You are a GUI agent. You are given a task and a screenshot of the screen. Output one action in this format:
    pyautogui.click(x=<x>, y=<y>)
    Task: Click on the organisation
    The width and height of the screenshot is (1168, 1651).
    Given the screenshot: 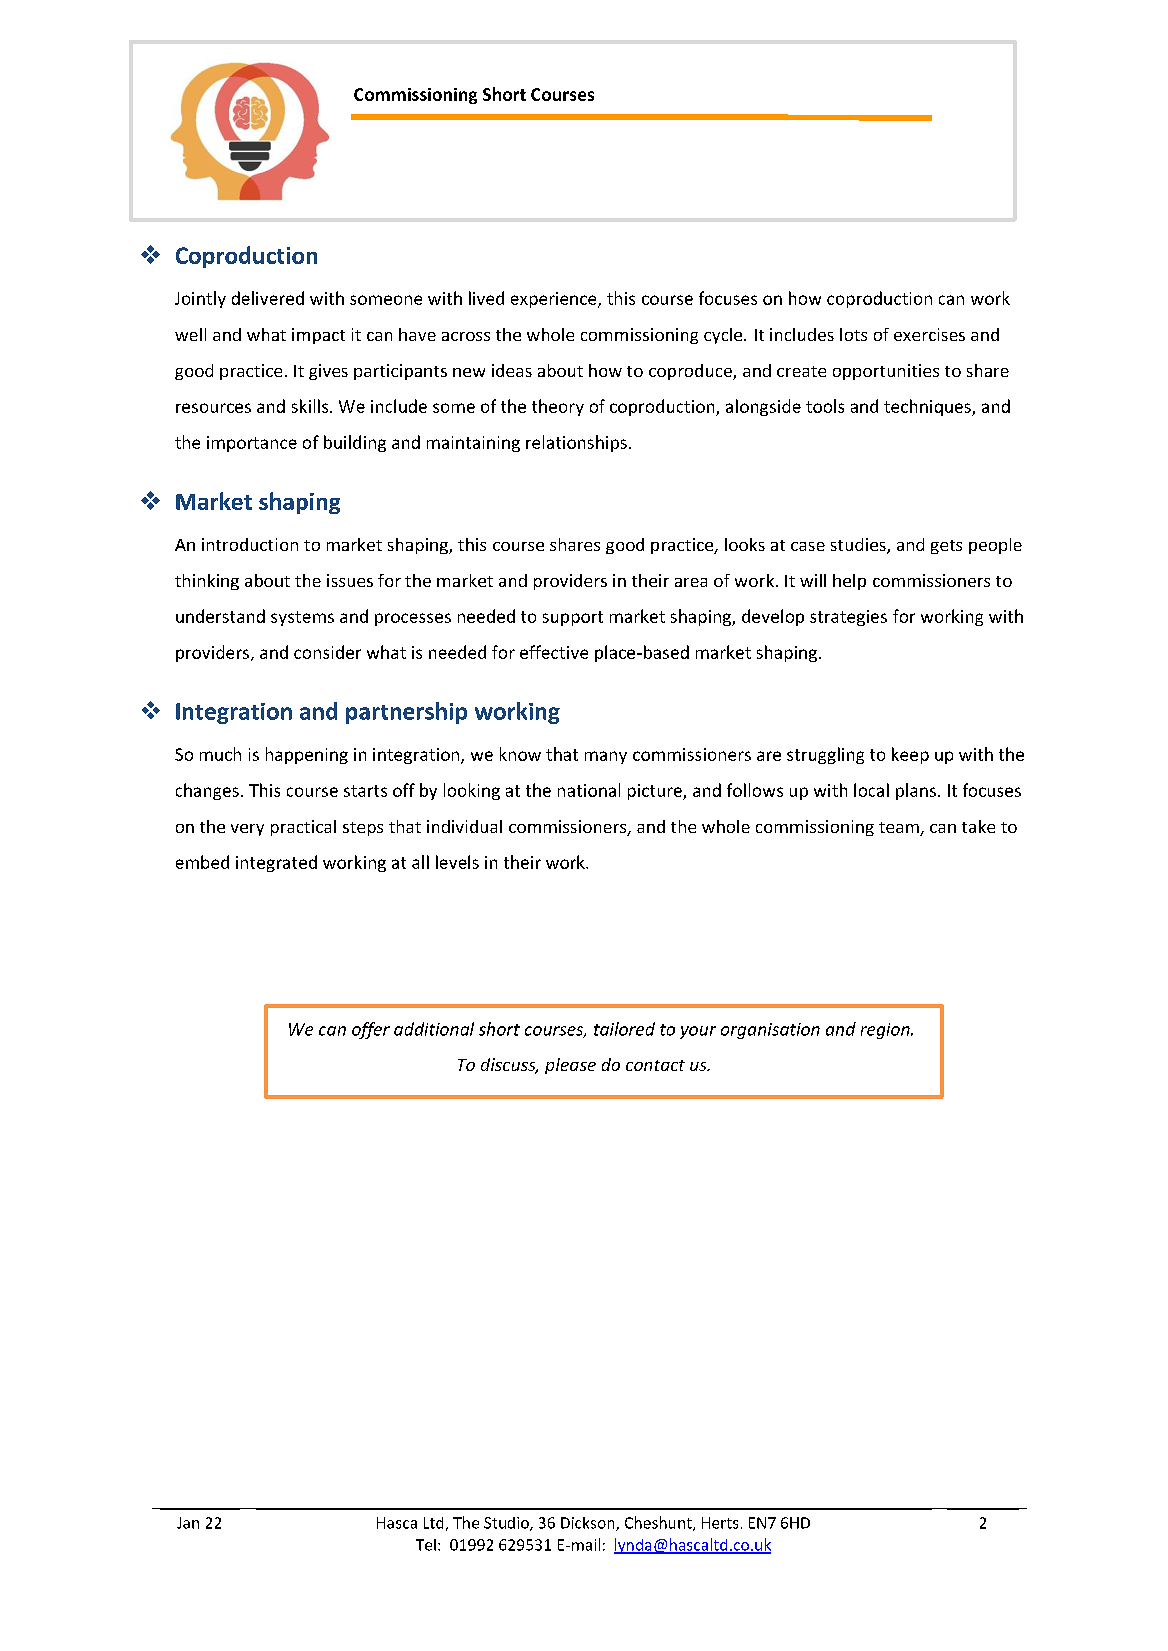 What is the action you would take?
    pyautogui.click(x=770, y=1031)
